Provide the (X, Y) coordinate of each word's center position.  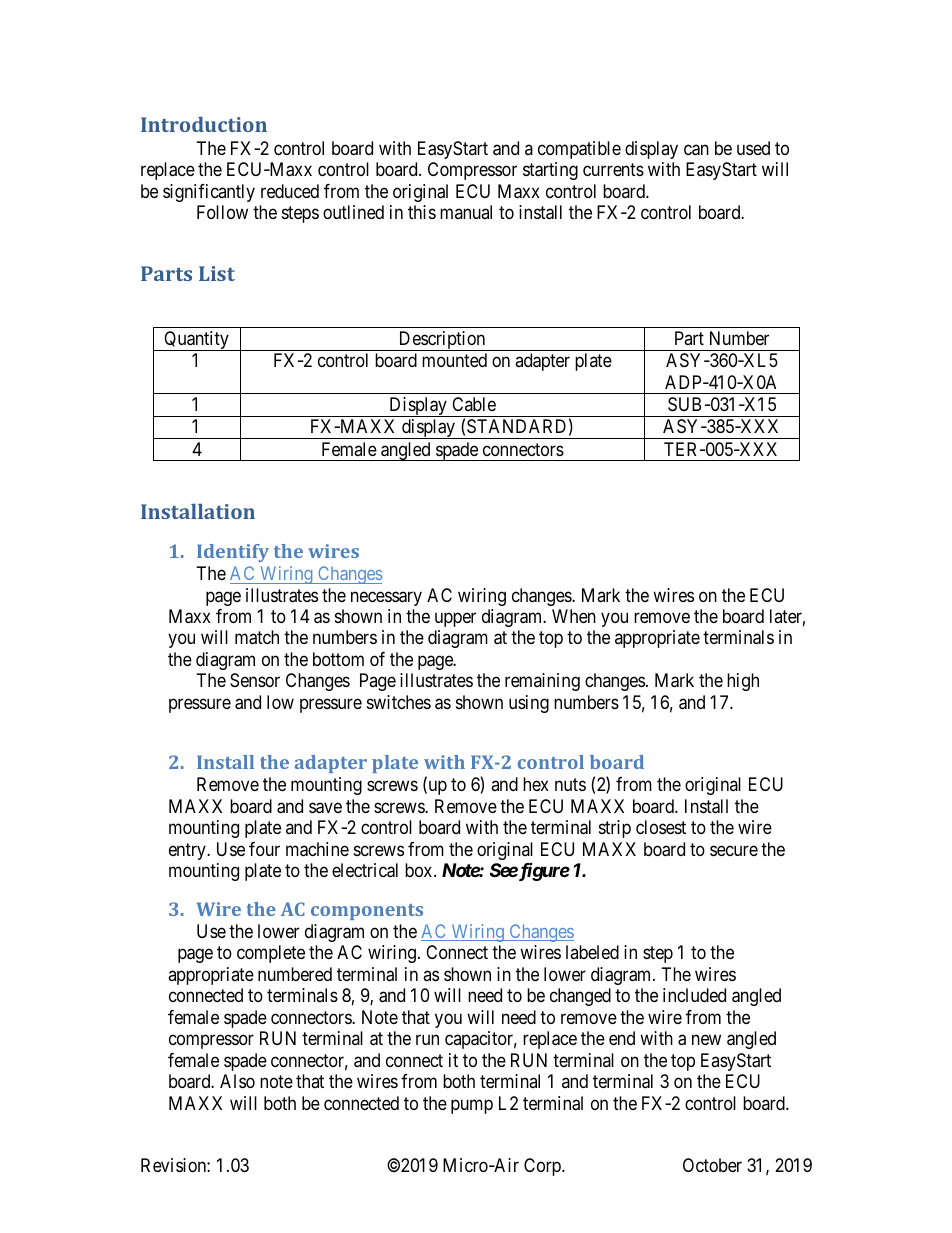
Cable (474, 404)
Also (237, 1081)
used (753, 148)
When (574, 616)
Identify (233, 553)
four (264, 849)
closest (661, 827)
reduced (290, 191)
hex (536, 784)
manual (466, 212)
